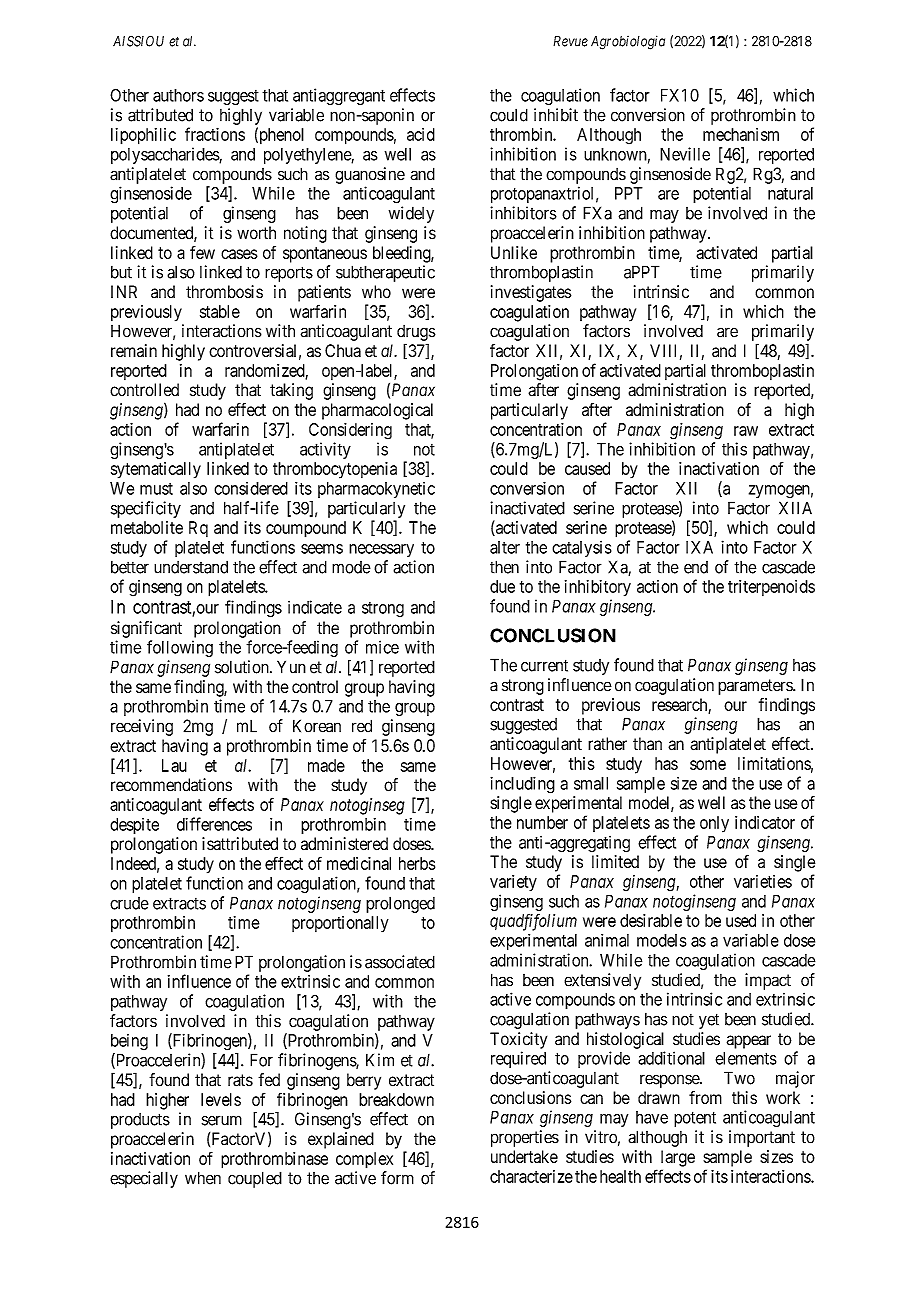  What do you see at coordinates (582, 548) in the screenshot?
I see `catalysis` at bounding box center [582, 548].
